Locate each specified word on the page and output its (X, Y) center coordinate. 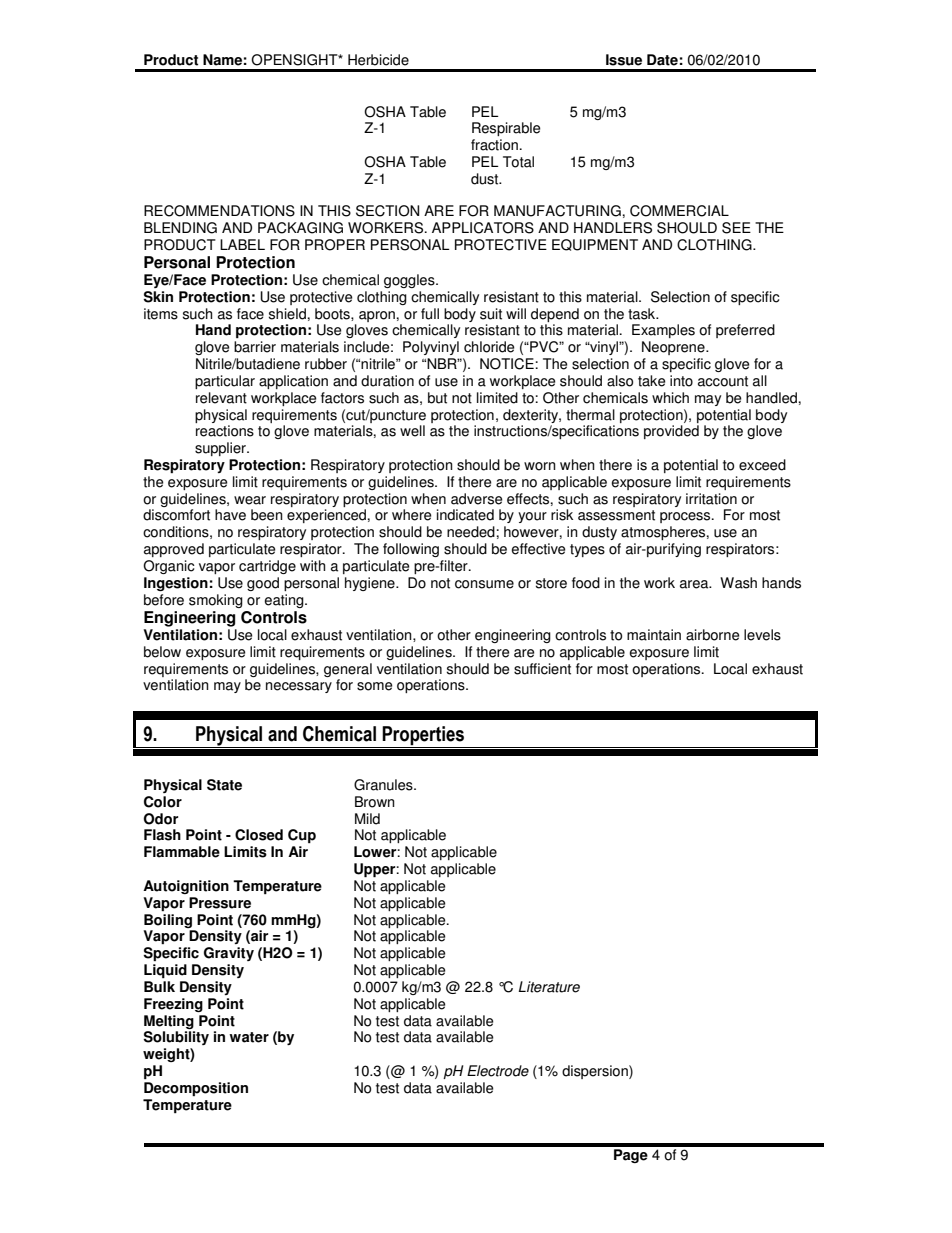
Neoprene (674, 348)
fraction (494, 145)
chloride (489, 347)
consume (484, 584)
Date (662, 60)
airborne (712, 635)
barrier (255, 347)
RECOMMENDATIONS (219, 211)
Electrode (498, 1071)
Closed (259, 835)
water (249, 1037)
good (263, 584)
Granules (384, 785)
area (695, 584)
